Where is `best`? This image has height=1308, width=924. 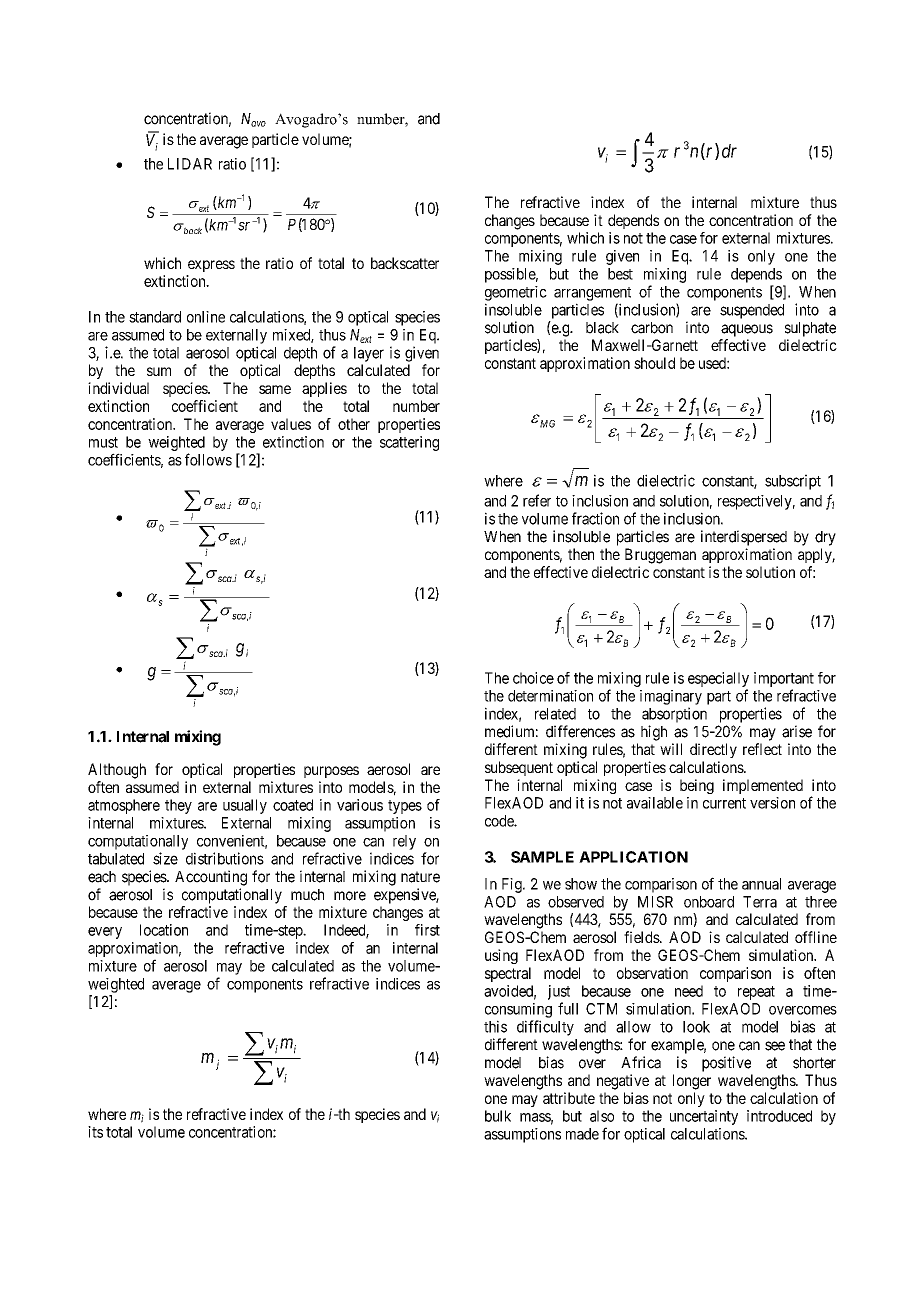
best is located at coordinates (620, 274).
